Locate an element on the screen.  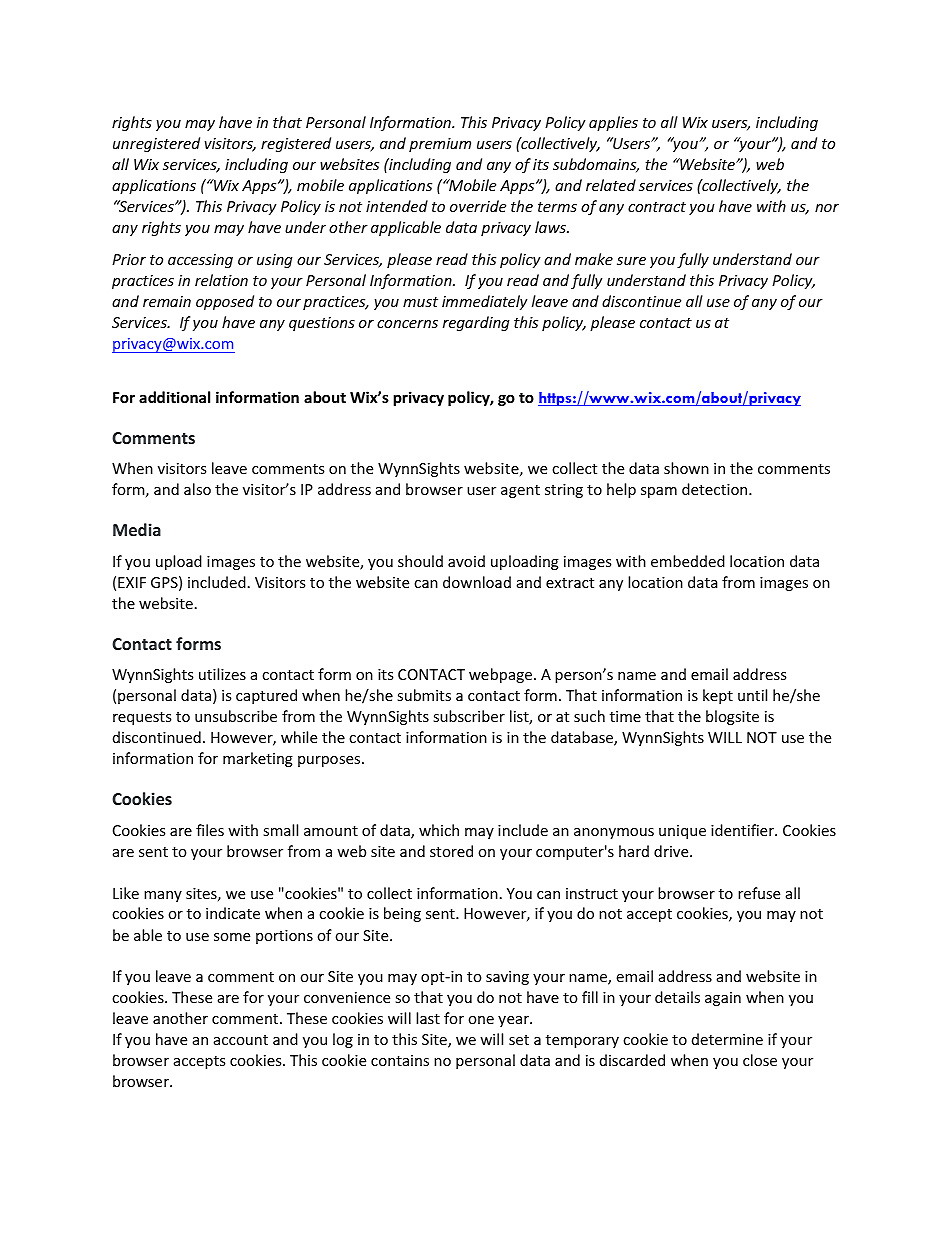
nor is located at coordinates (827, 208).
